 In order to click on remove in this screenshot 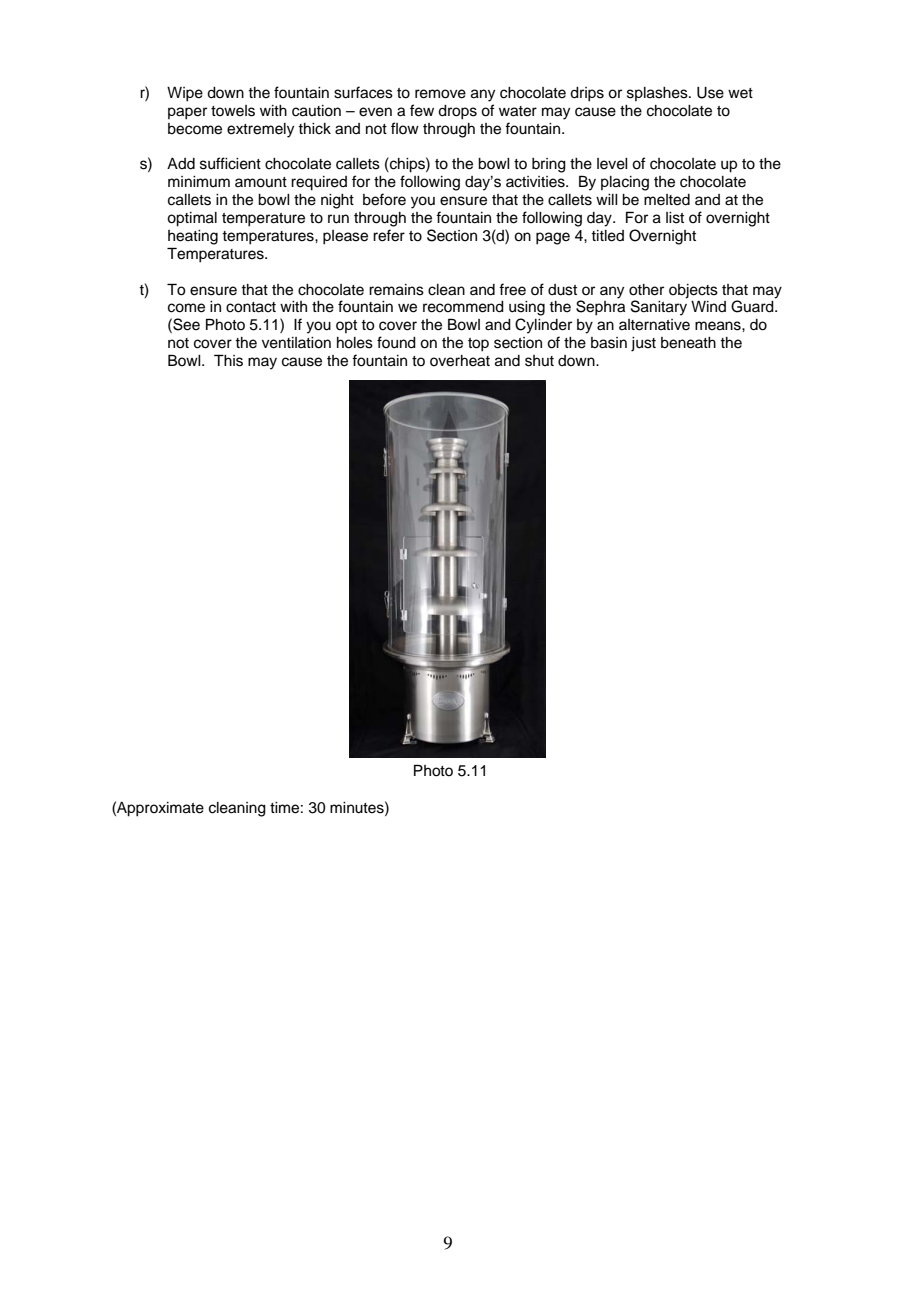, I will do `click(440, 94)`.
